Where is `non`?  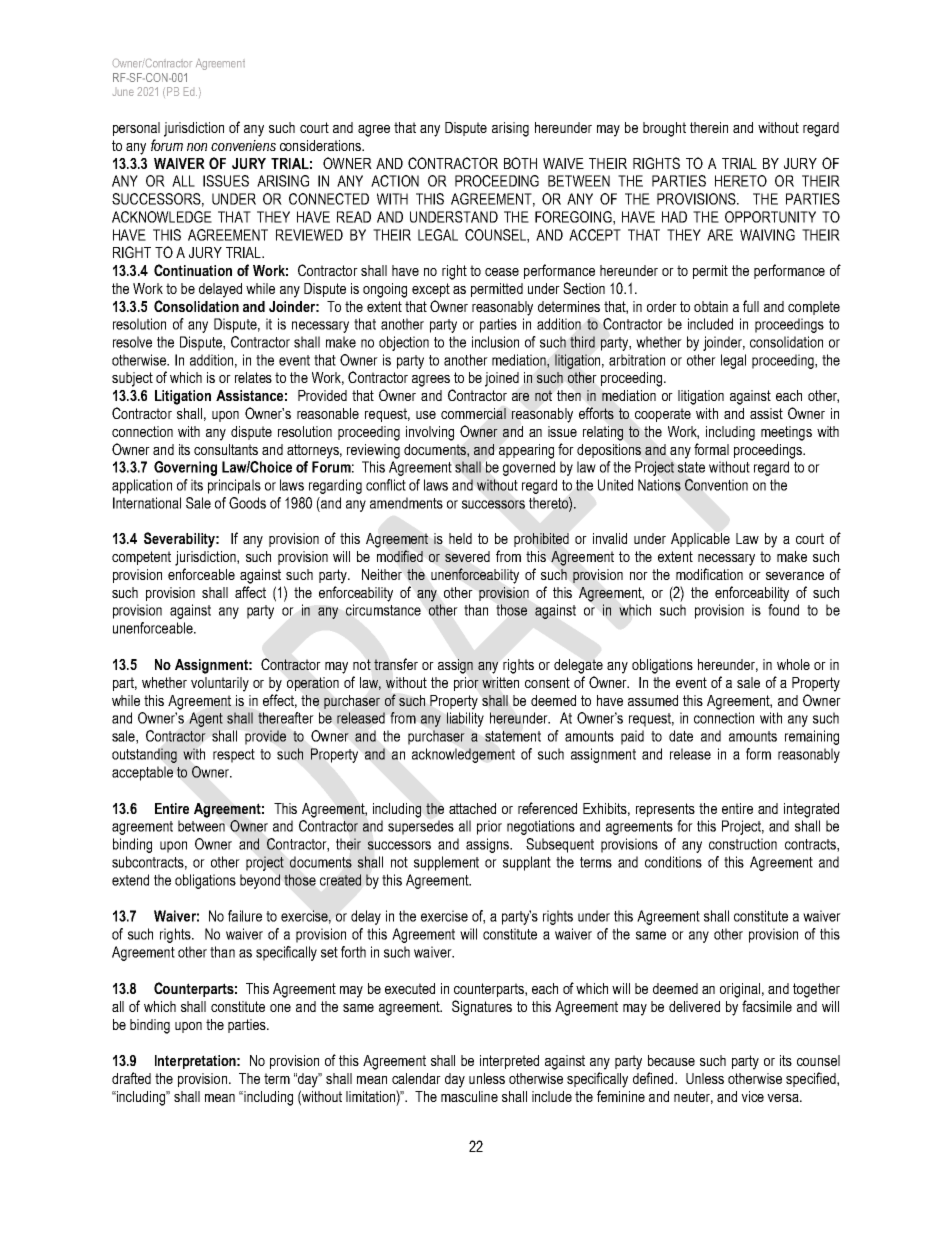 non is located at coordinates (197, 147).
